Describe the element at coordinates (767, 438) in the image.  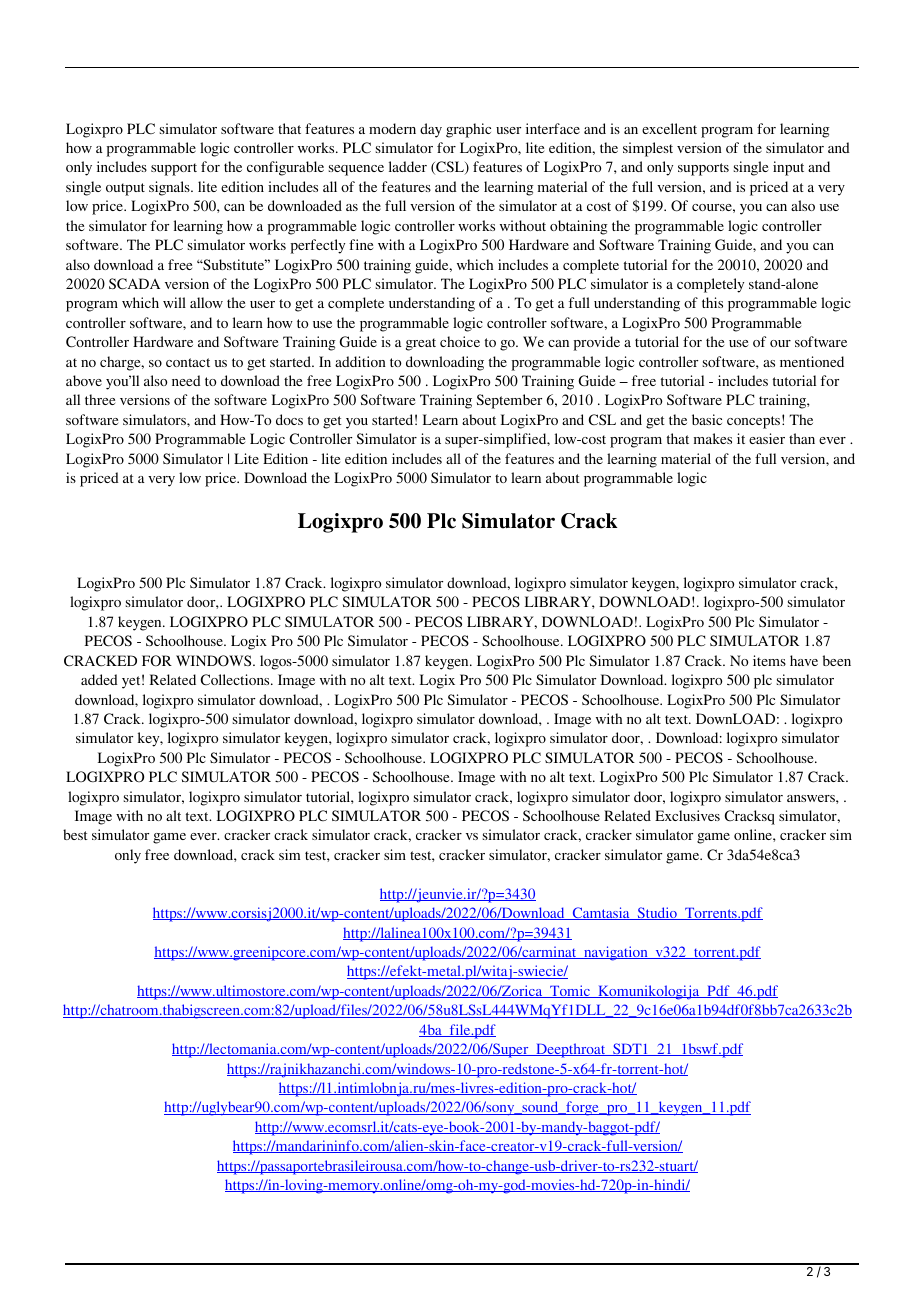
I see `easier` at that location.
